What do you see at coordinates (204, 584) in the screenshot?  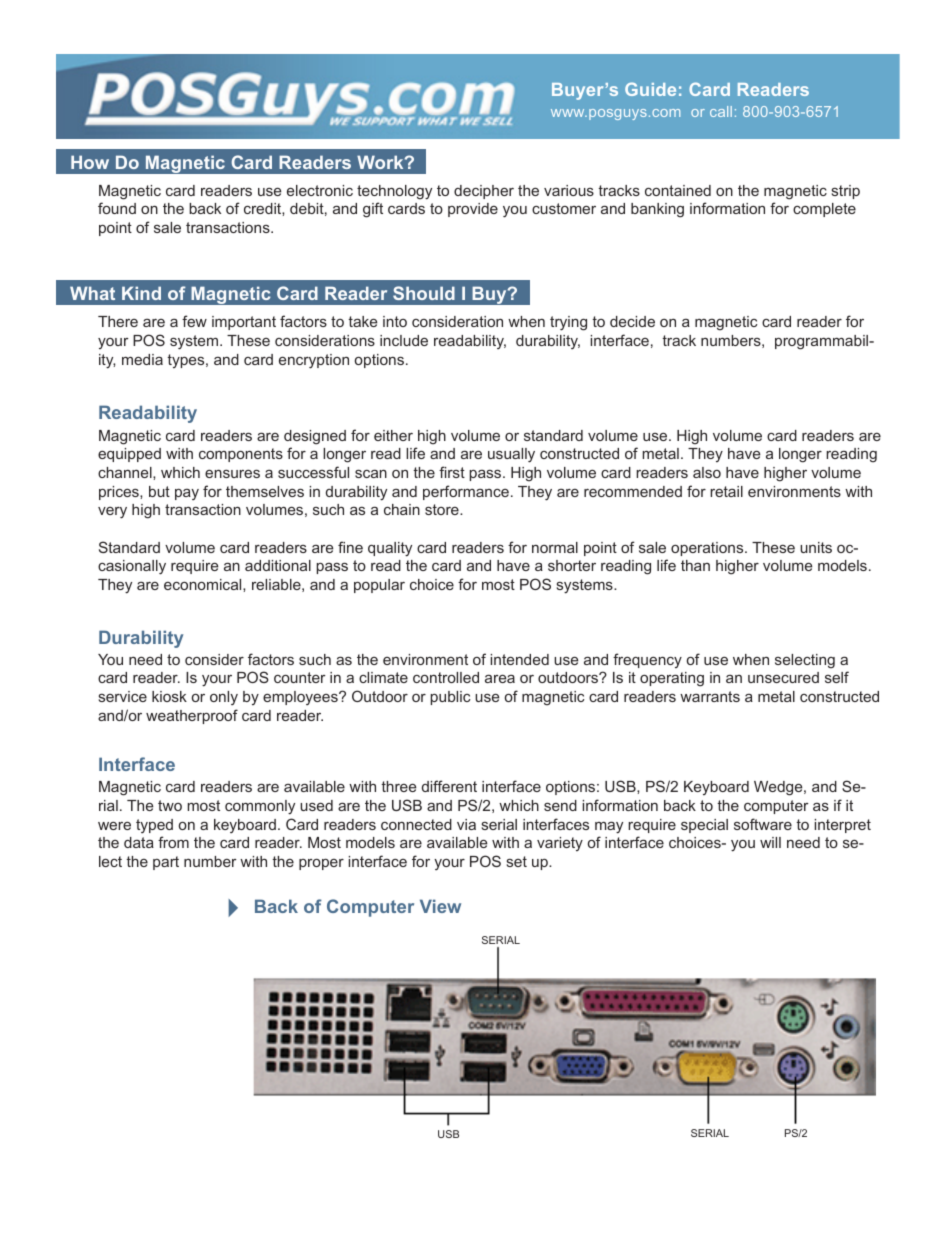 I see `economical` at bounding box center [204, 584].
